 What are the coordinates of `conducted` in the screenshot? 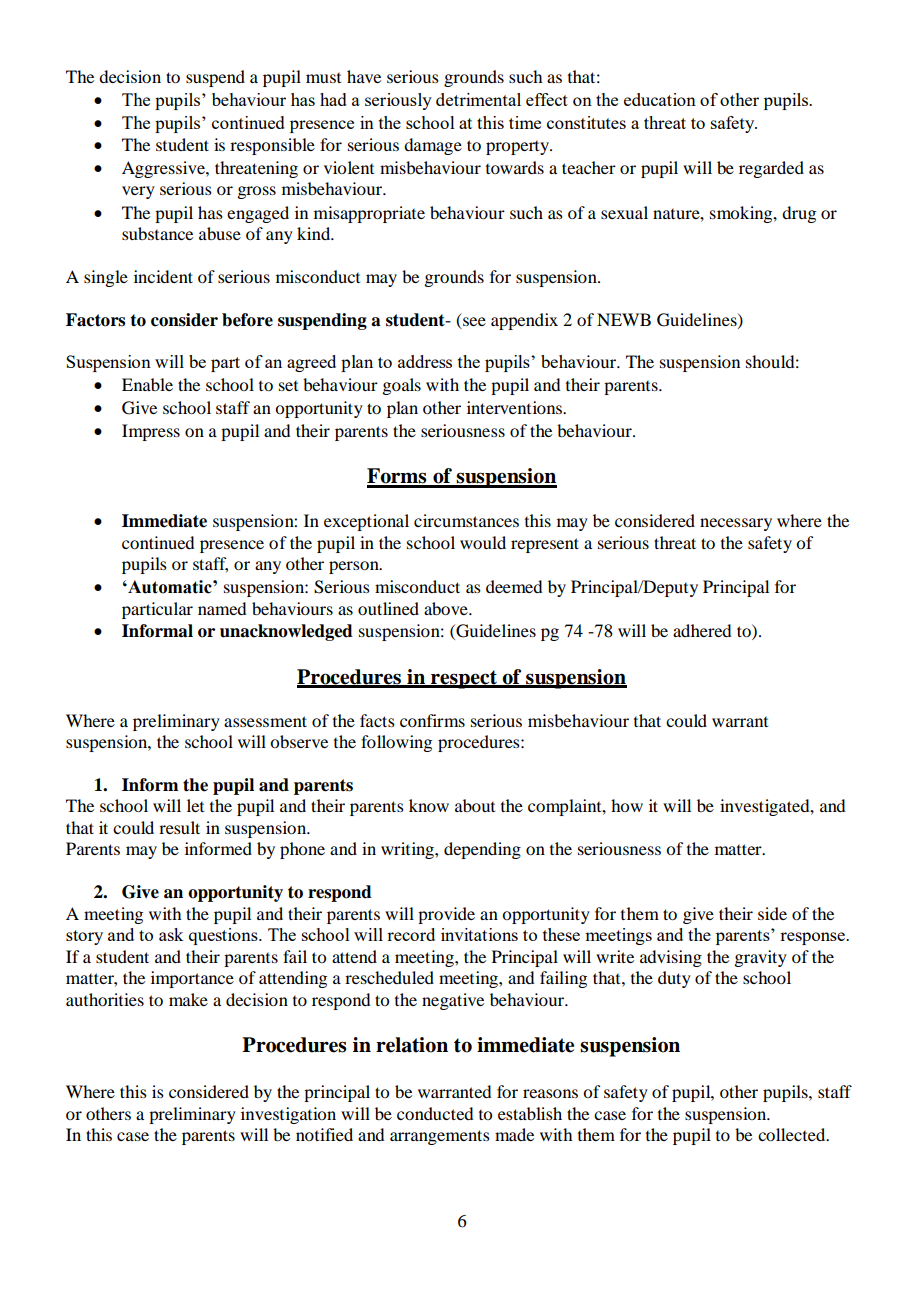 It's located at (435, 1113).
